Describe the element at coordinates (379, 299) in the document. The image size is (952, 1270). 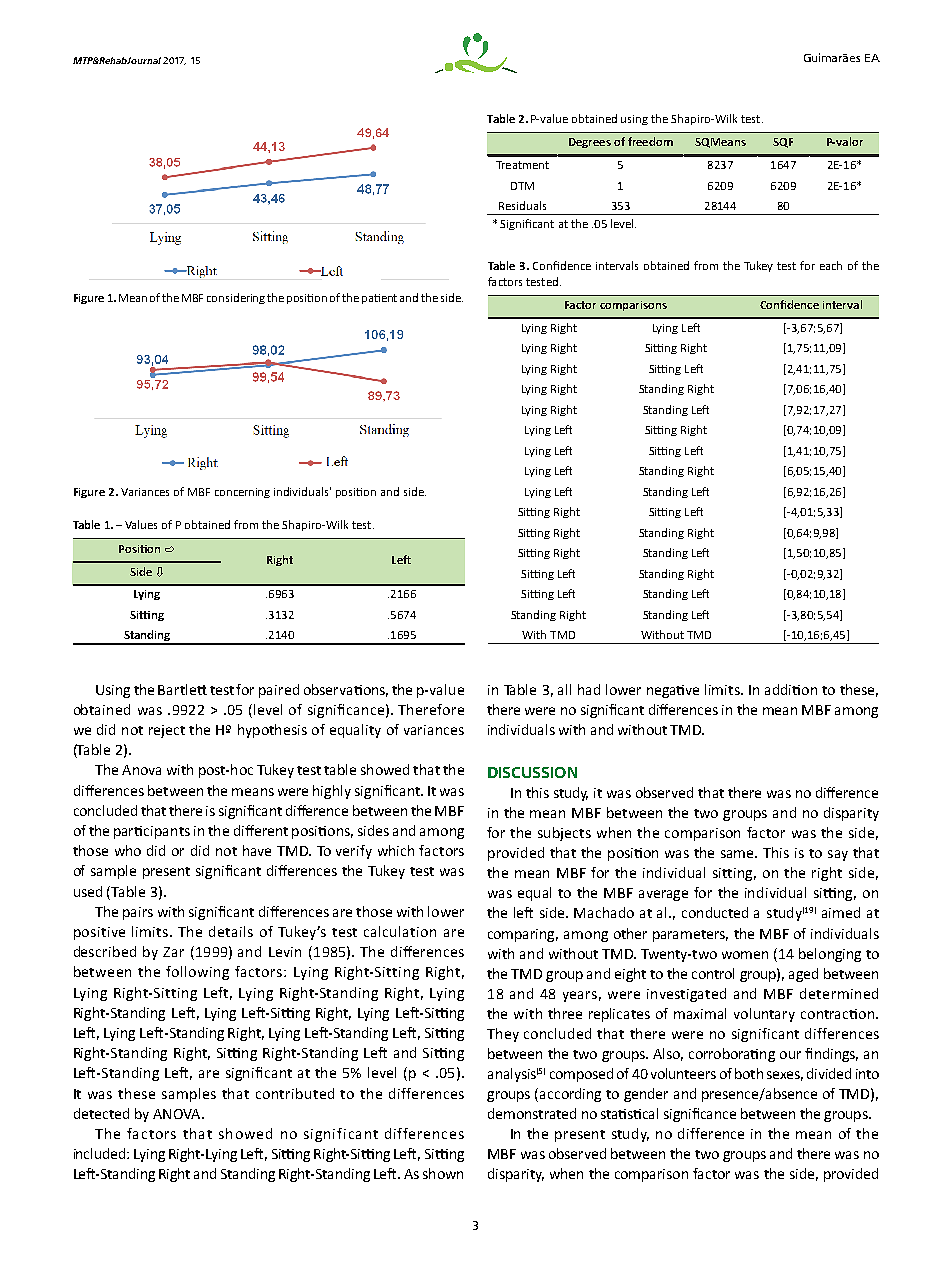
I see `patient` at that location.
